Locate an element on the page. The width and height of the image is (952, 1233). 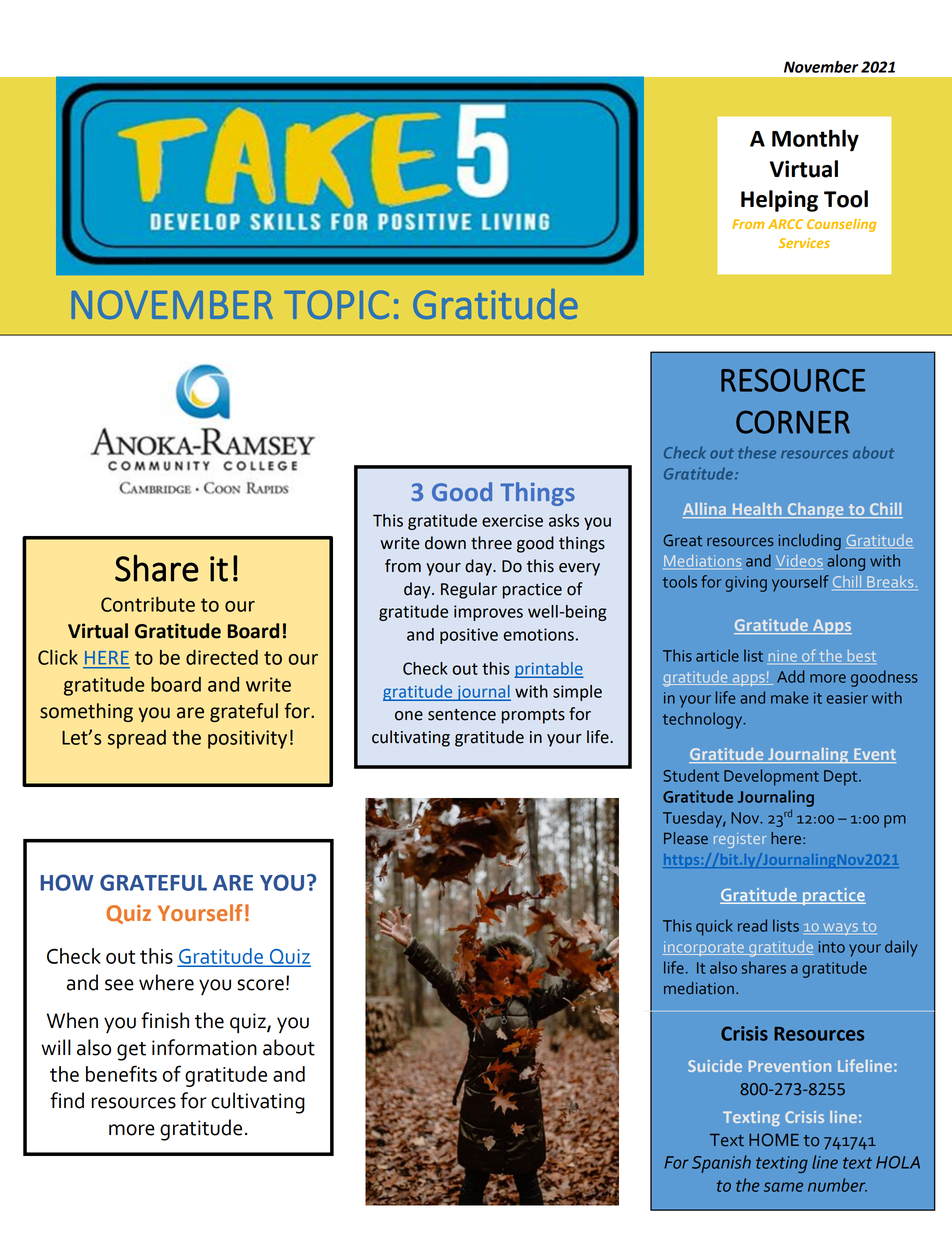
TOPIC is located at coordinates (336, 304).
